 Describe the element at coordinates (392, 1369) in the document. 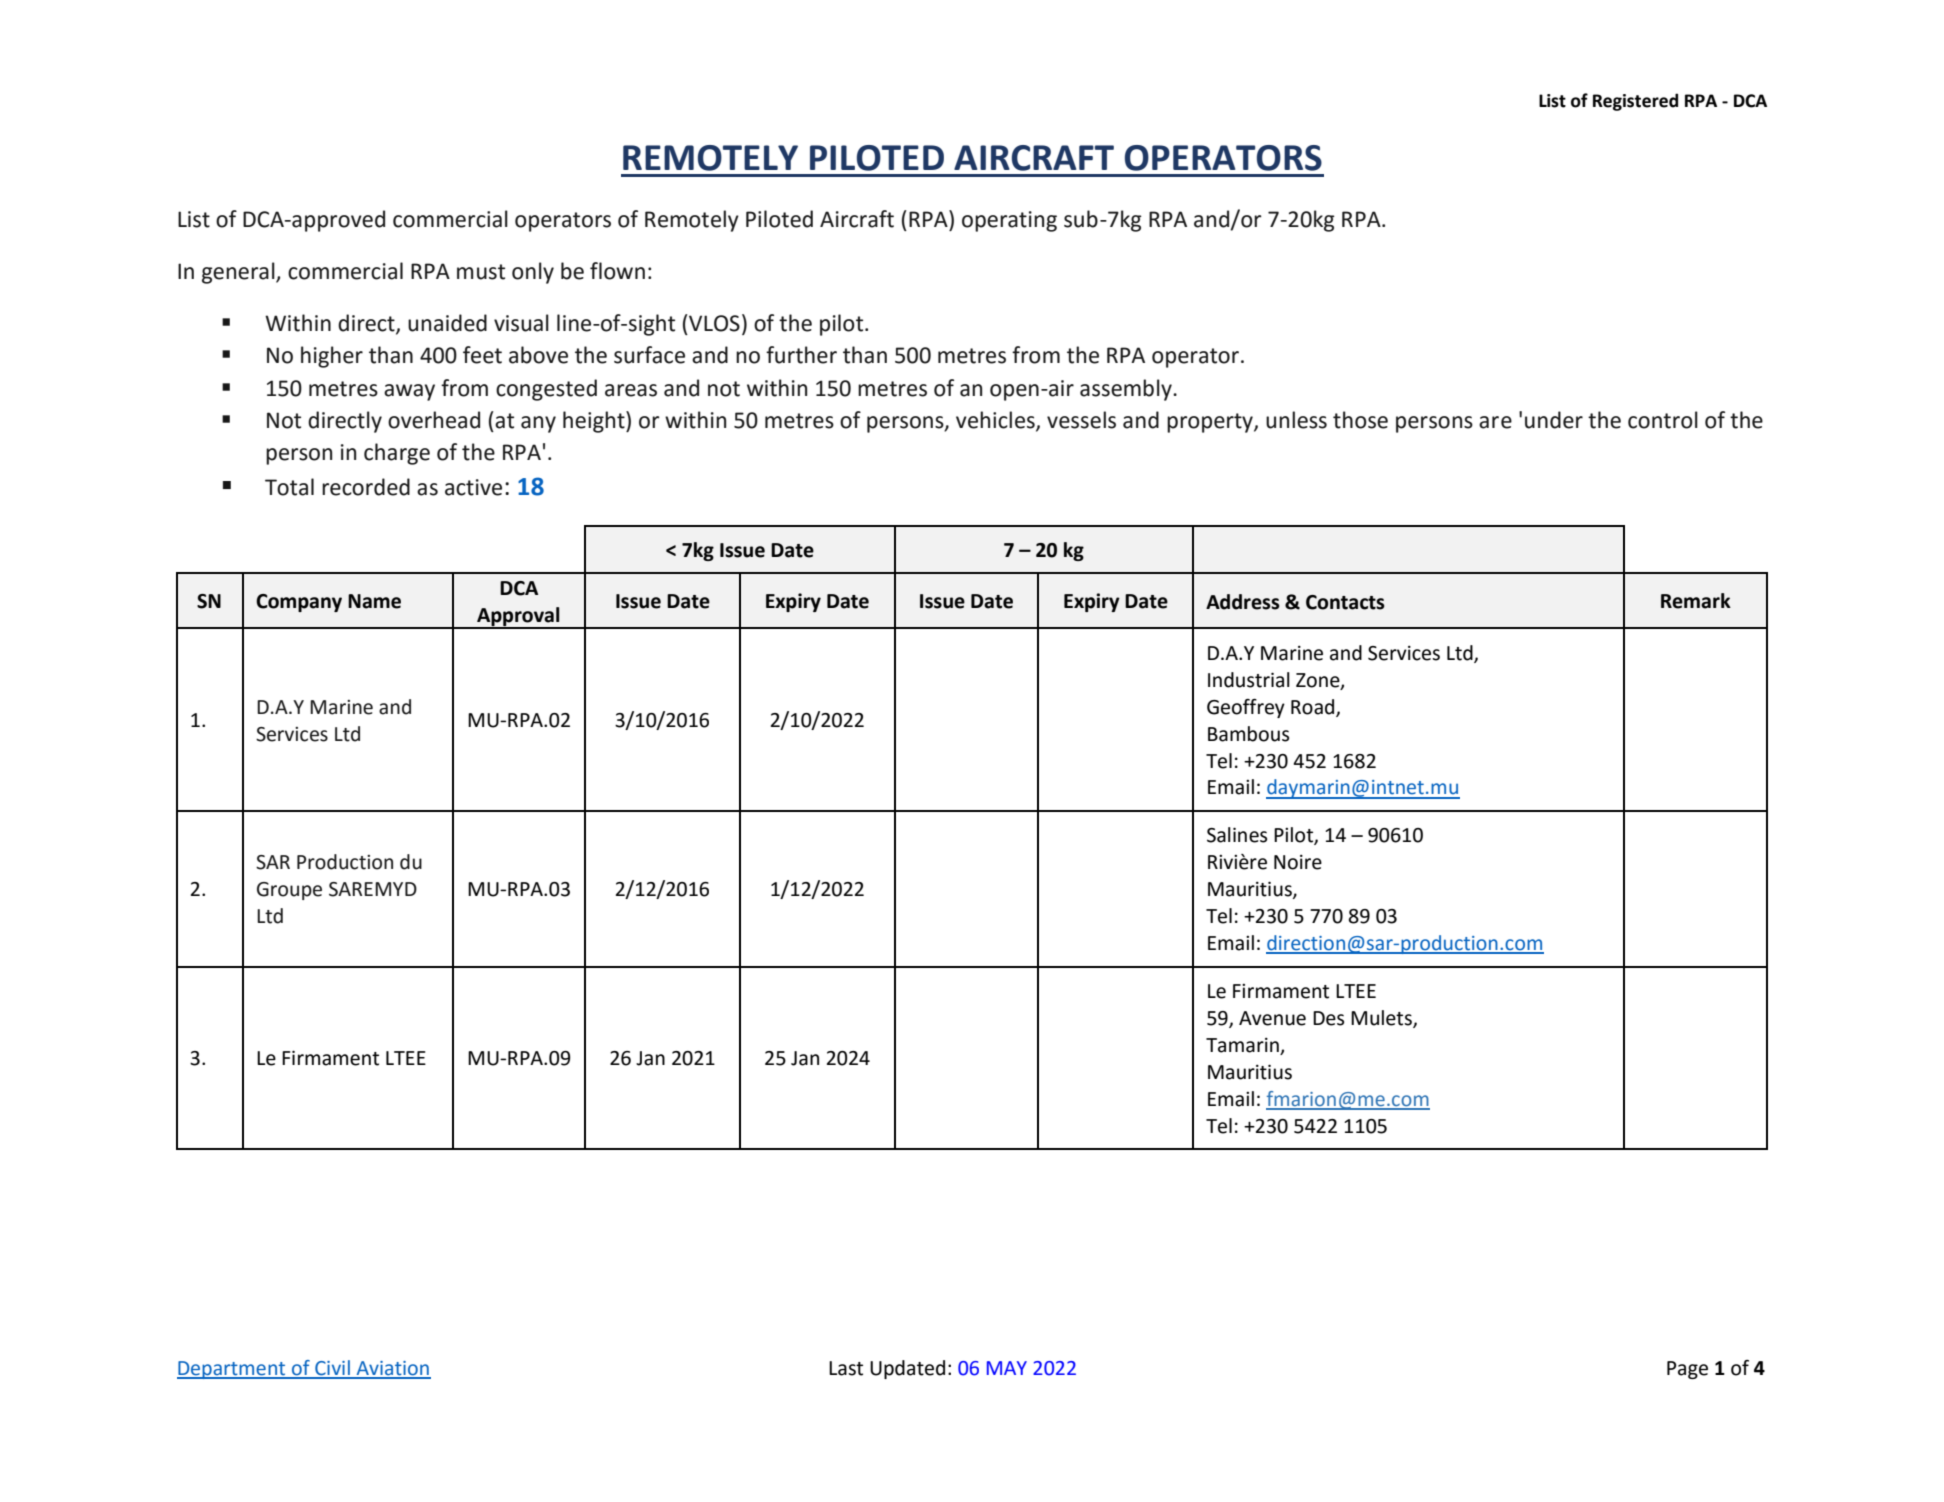

I see `Aviation` at that location.
